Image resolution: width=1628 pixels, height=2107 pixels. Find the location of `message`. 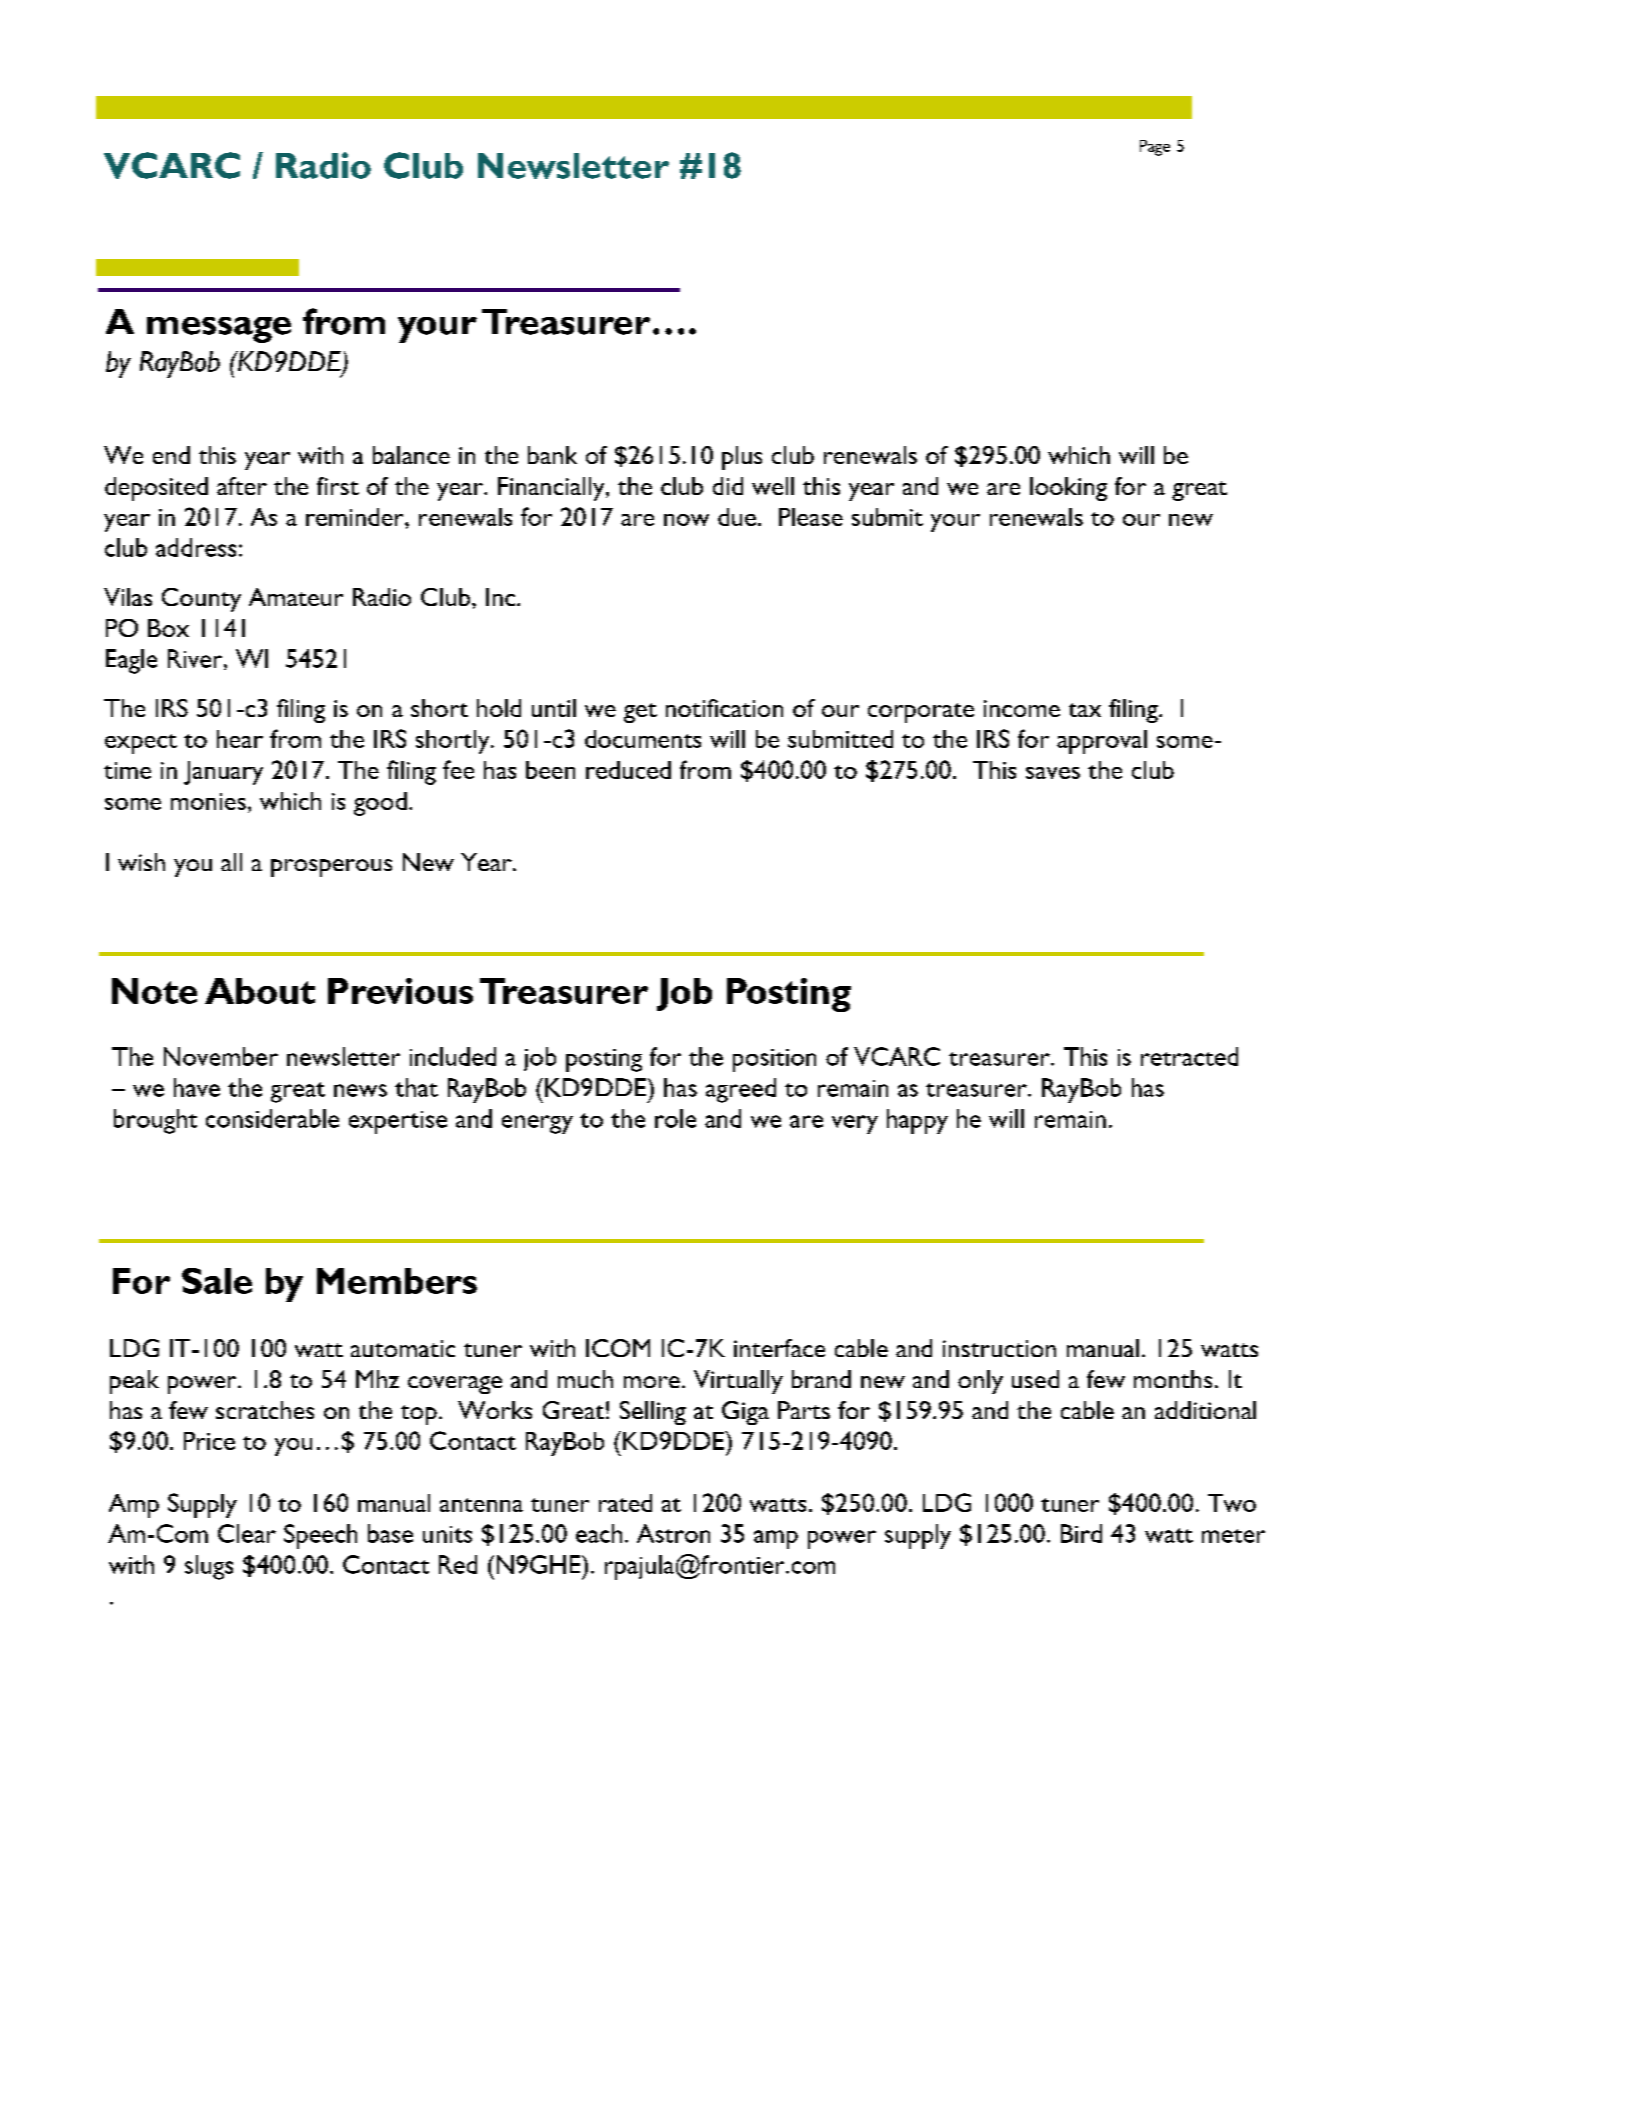

message is located at coordinates (219, 330).
